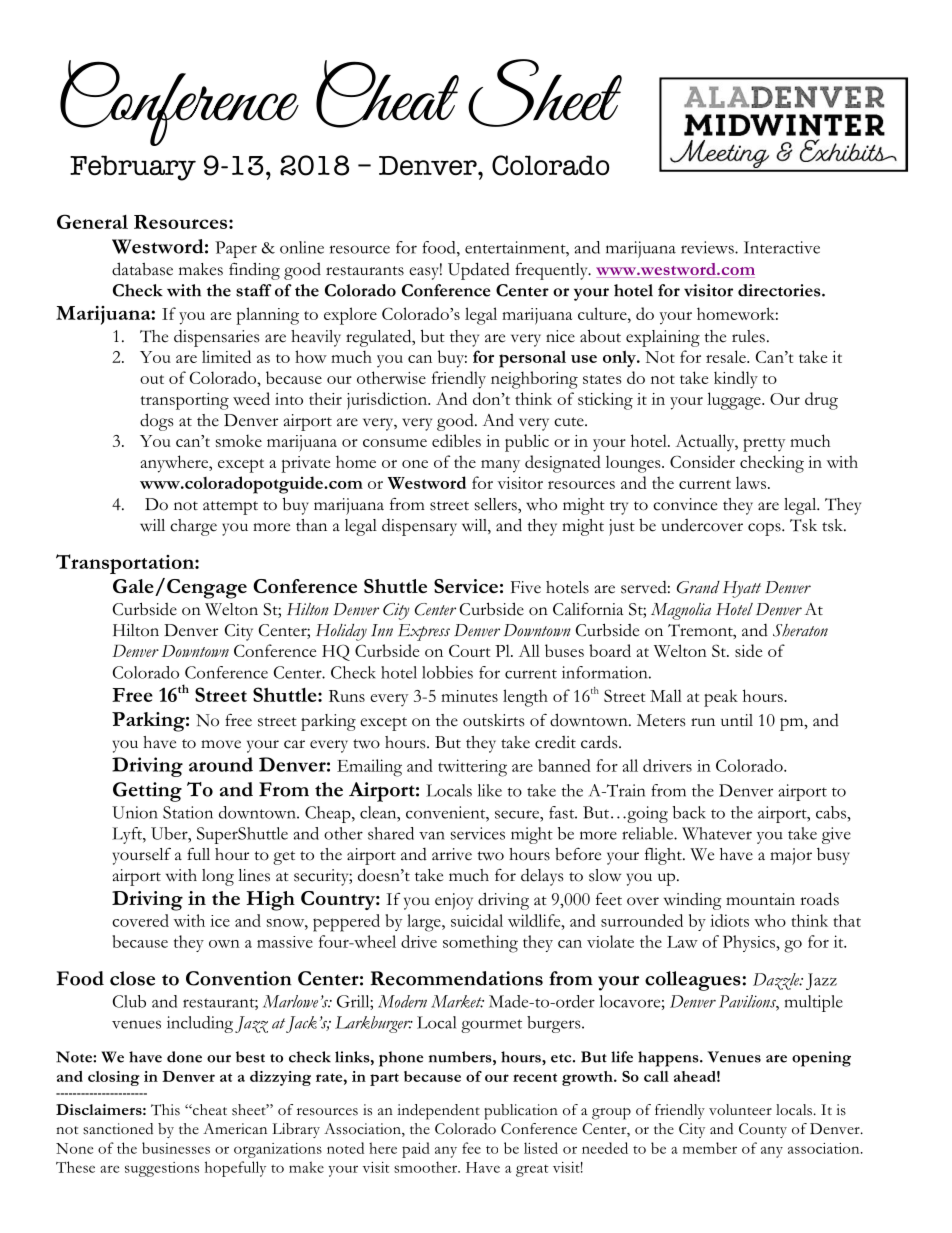 The image size is (952, 1233). What do you see at coordinates (221, 744) in the screenshot?
I see `move` at bounding box center [221, 744].
